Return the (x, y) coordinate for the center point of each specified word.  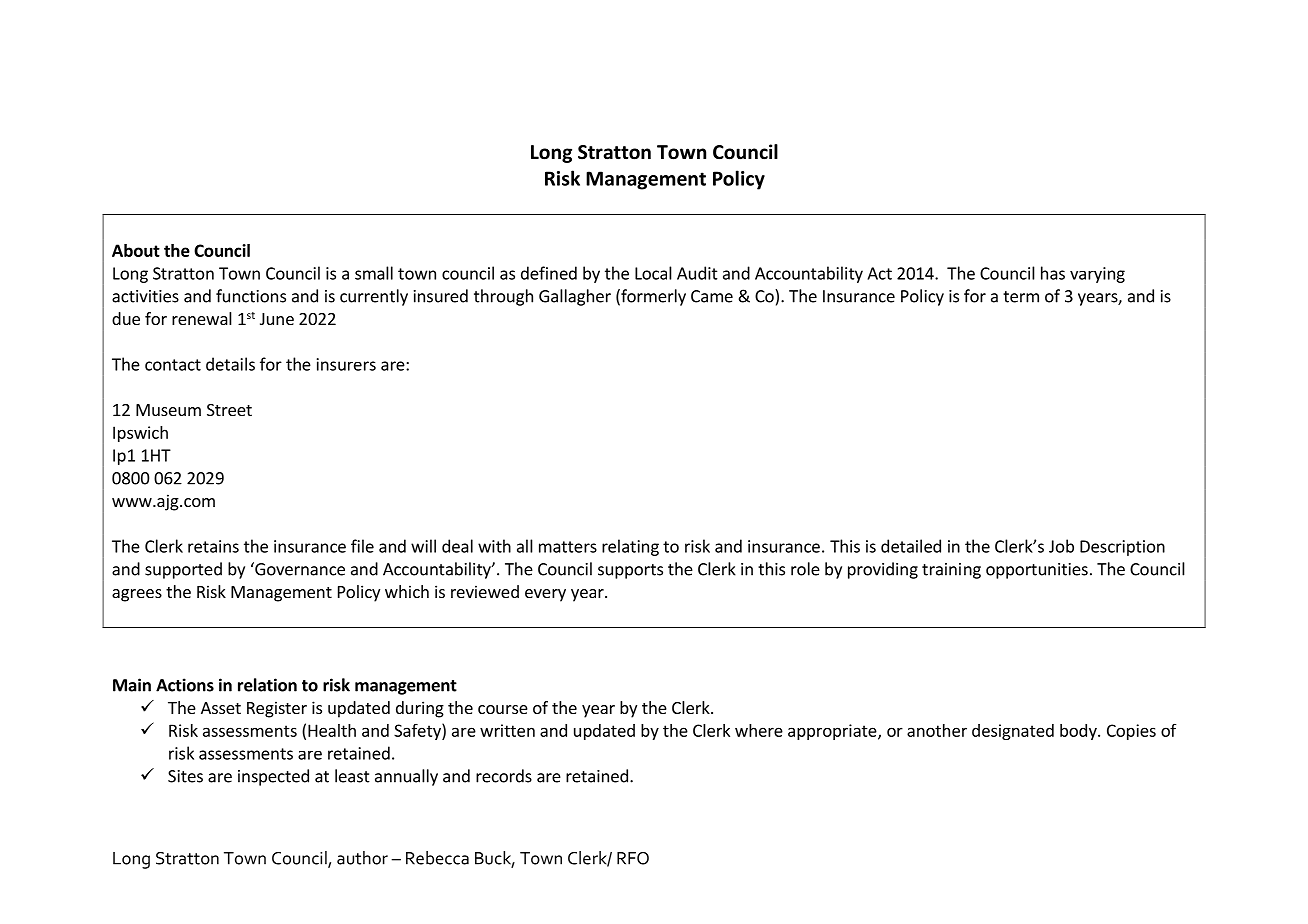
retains (213, 546)
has (1053, 273)
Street (229, 410)
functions (251, 296)
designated (1013, 732)
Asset (221, 708)
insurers (346, 364)
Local (653, 273)
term (1021, 297)
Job (1061, 546)
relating (630, 547)
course (503, 709)
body (1079, 732)
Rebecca (437, 858)
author (362, 858)
